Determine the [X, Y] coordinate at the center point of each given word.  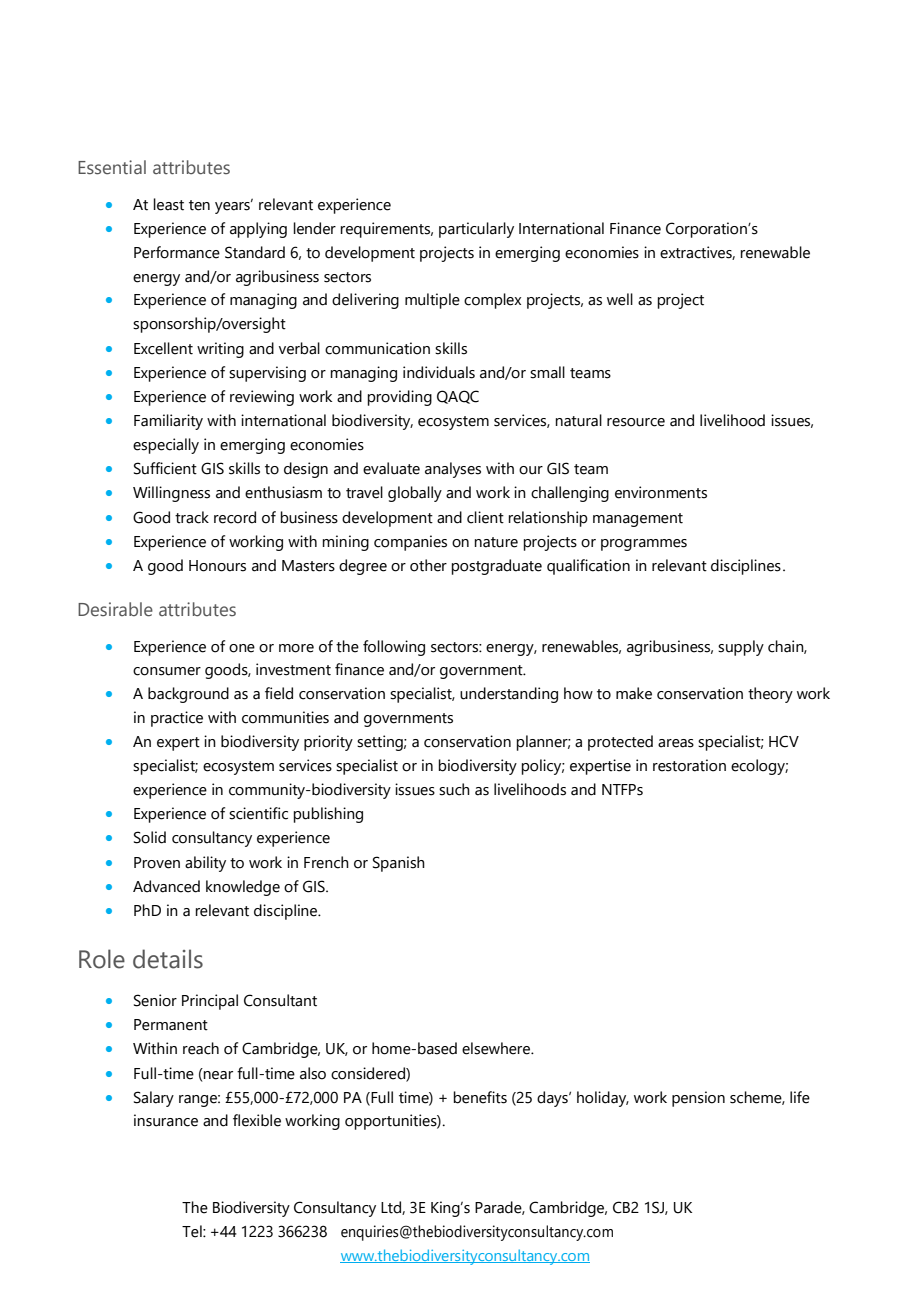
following [394, 648]
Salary [154, 1099]
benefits [480, 1097]
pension [698, 1099]
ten [199, 205]
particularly [476, 230]
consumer [167, 671]
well [620, 299]
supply [741, 648]
